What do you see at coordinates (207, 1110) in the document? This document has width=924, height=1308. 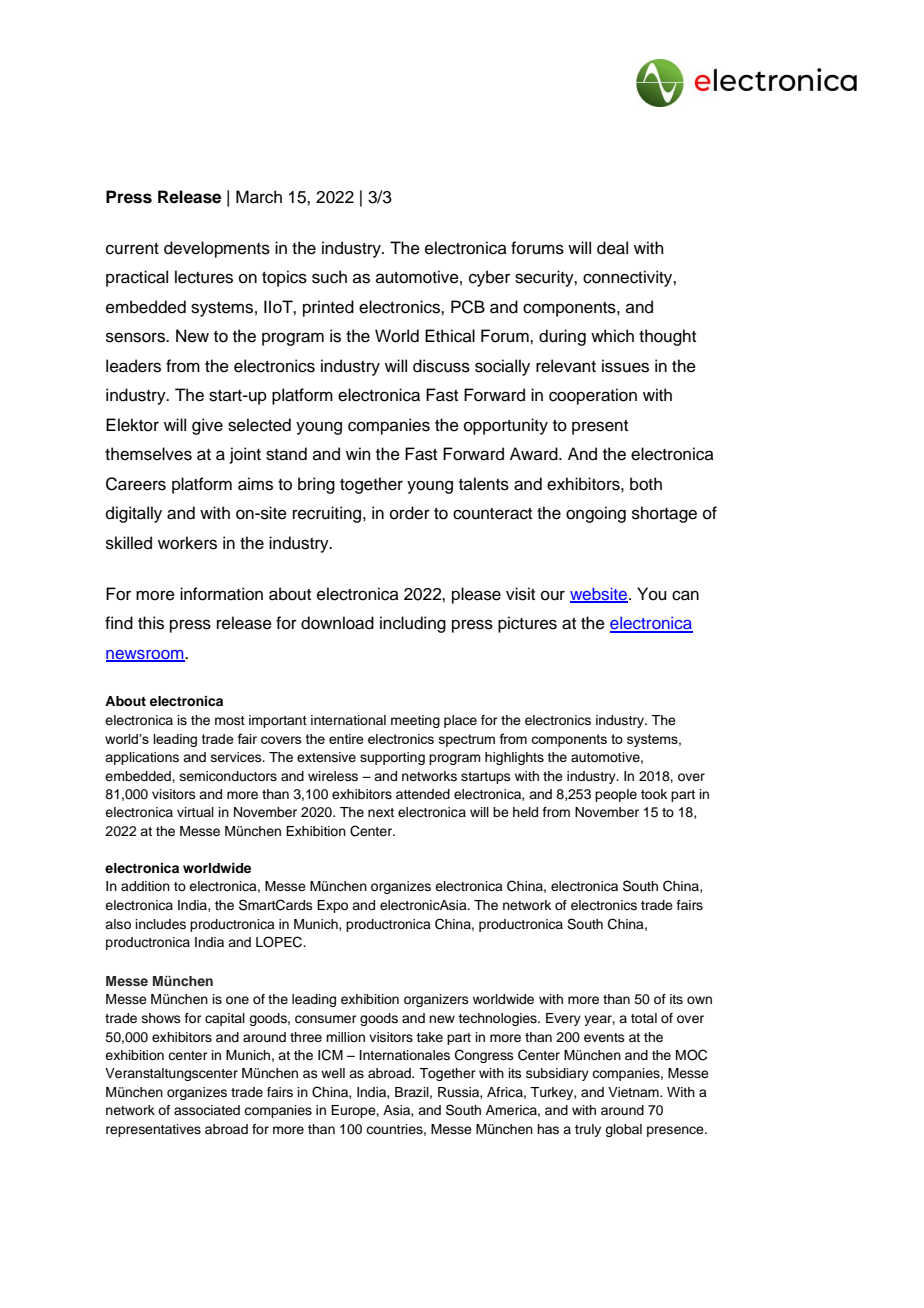 I see `associated` at bounding box center [207, 1110].
